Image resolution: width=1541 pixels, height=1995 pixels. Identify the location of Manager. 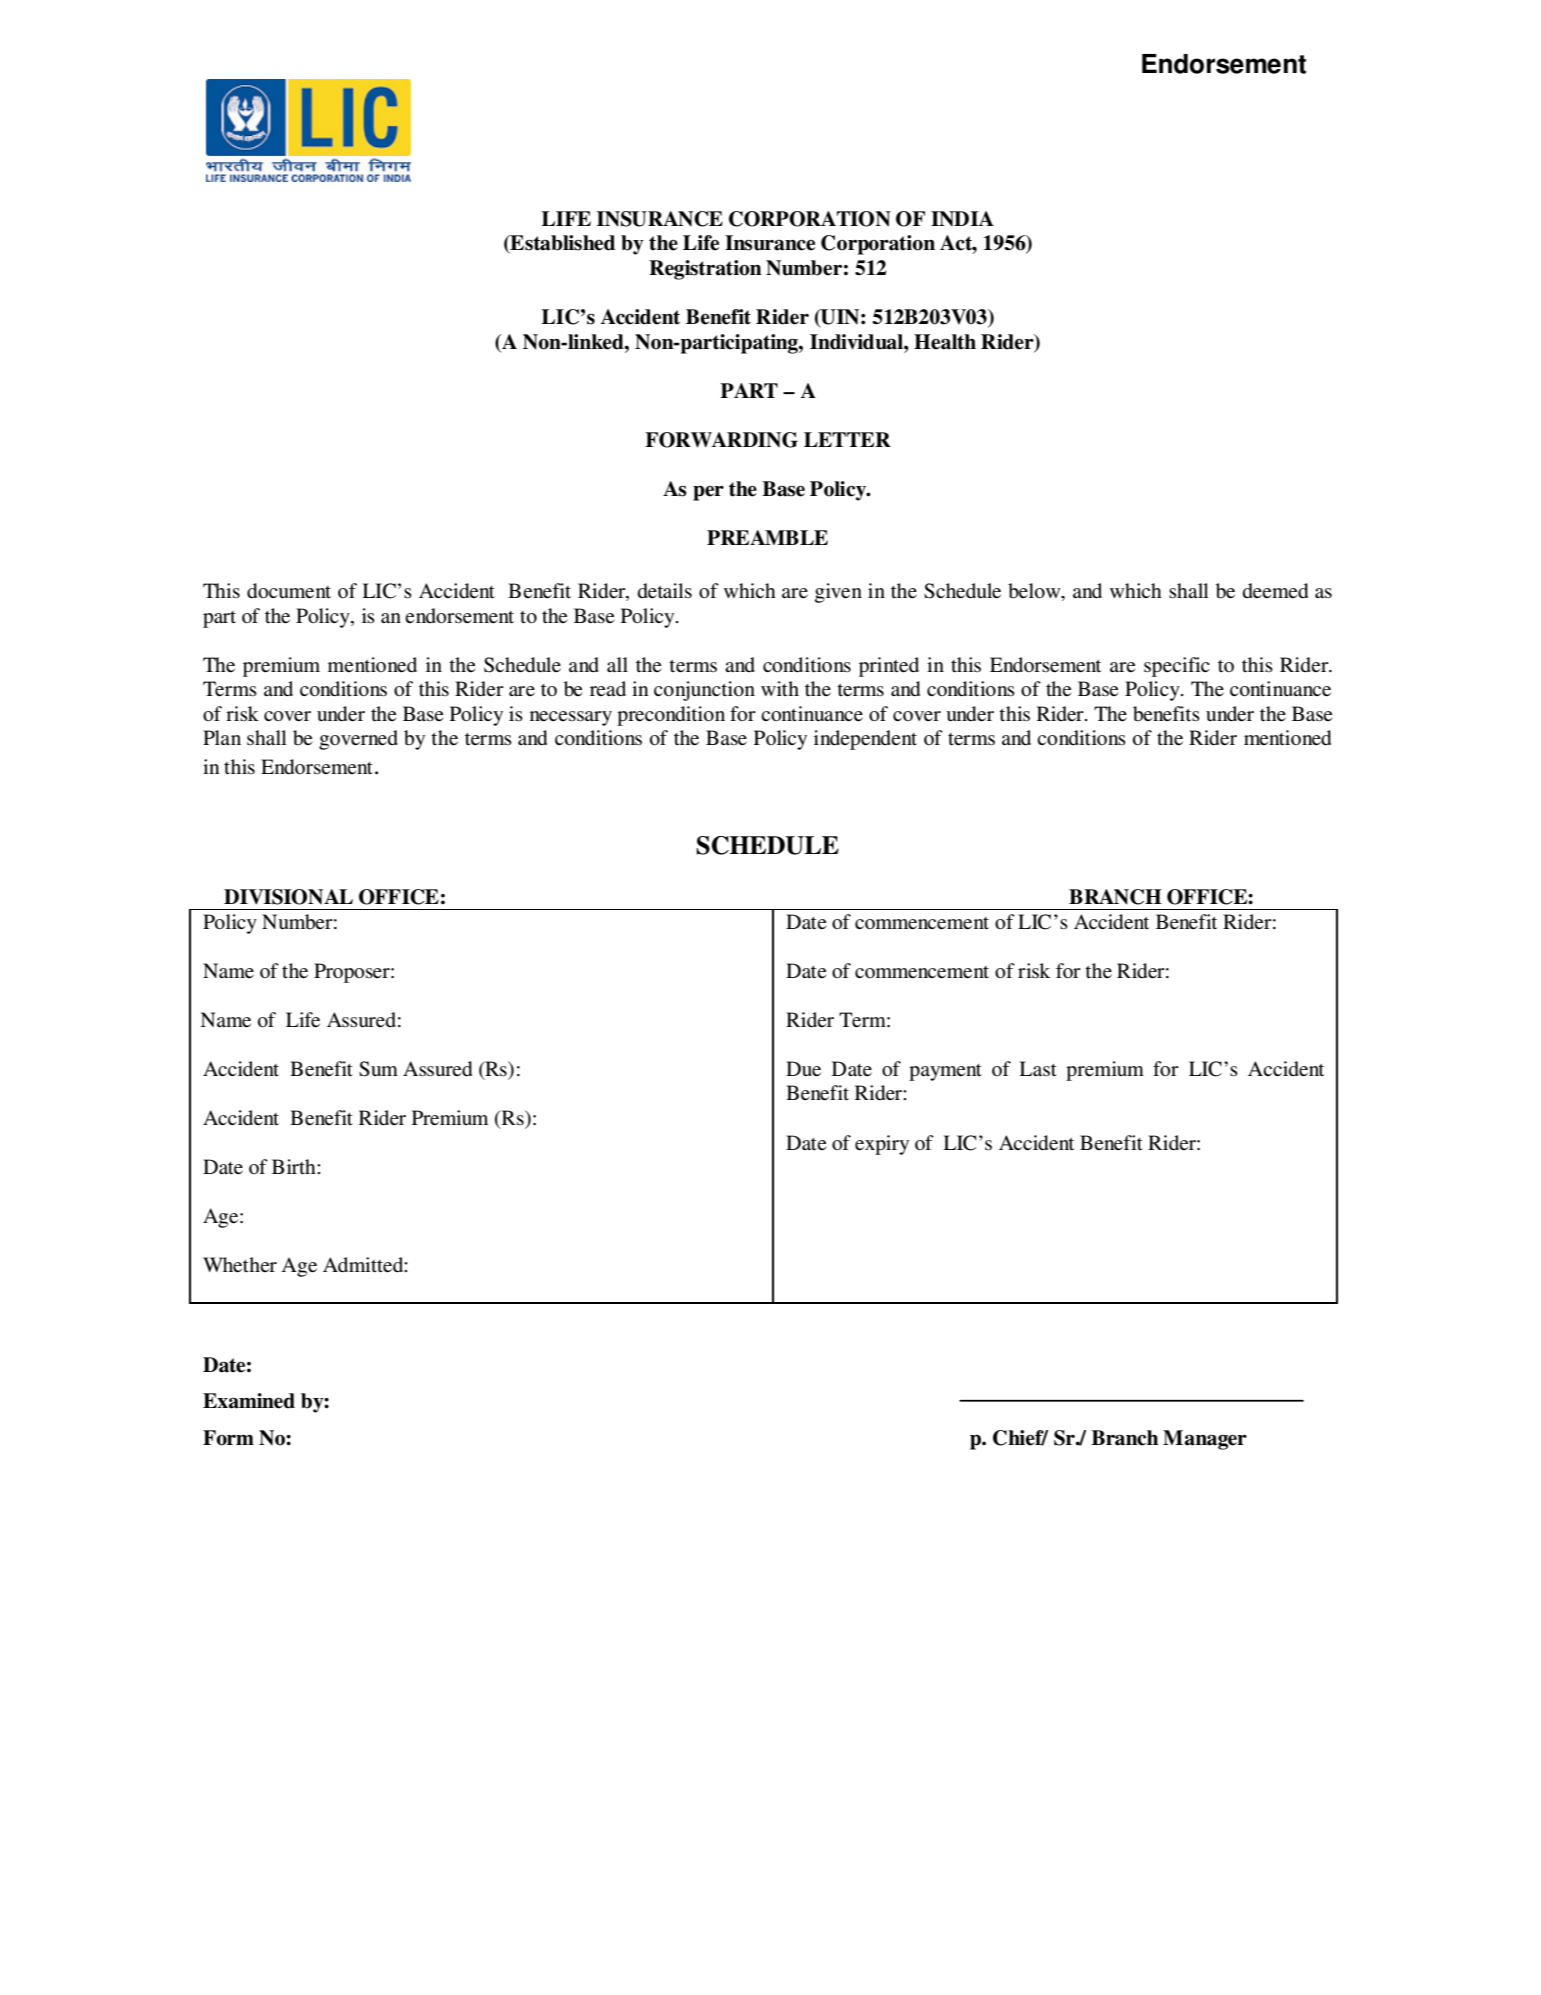
(1205, 1440).
